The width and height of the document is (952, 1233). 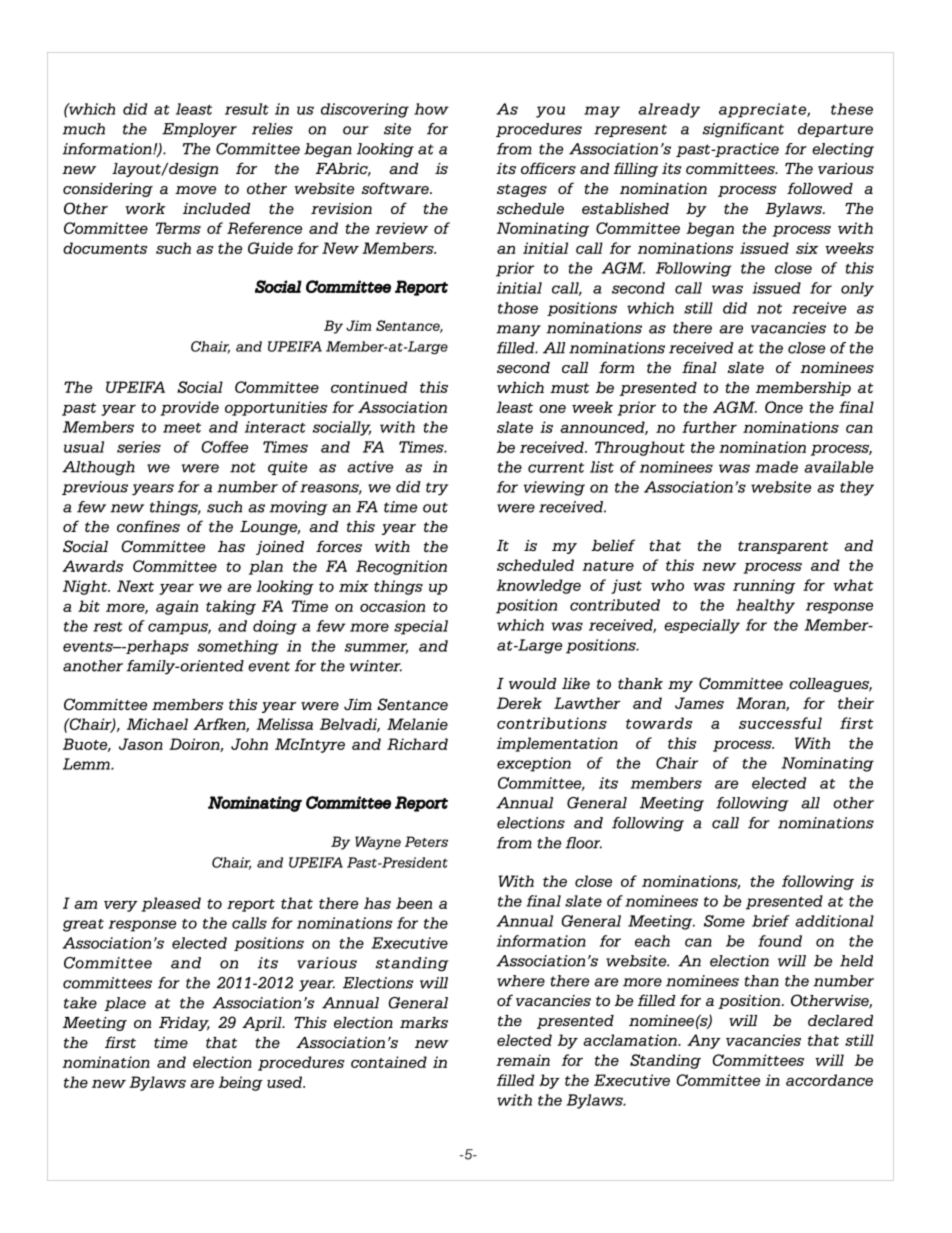 I want to click on how, so click(x=431, y=109).
